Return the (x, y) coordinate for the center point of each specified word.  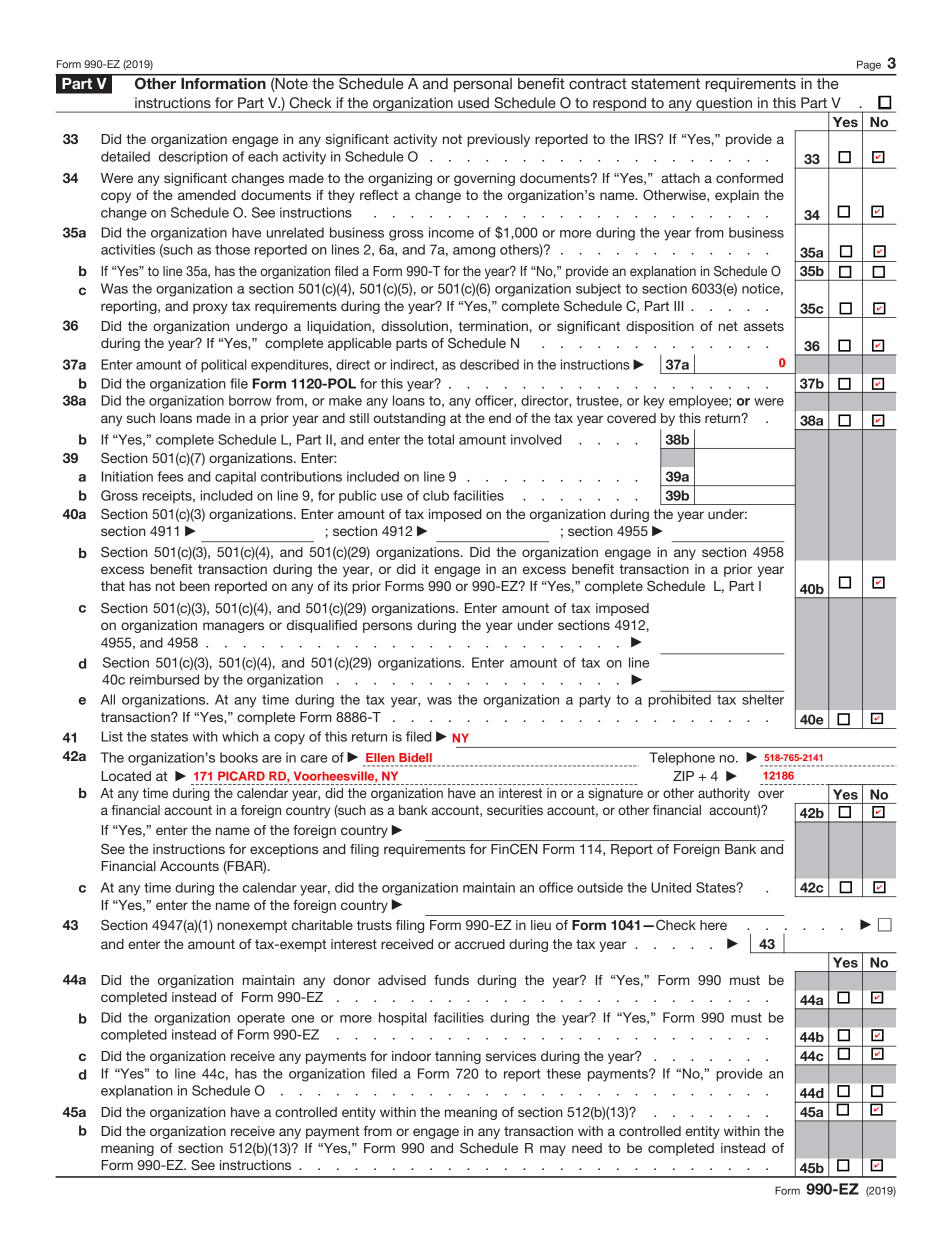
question (724, 105)
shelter (763, 699)
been (195, 586)
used (473, 102)
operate (261, 1019)
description (193, 157)
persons (387, 627)
